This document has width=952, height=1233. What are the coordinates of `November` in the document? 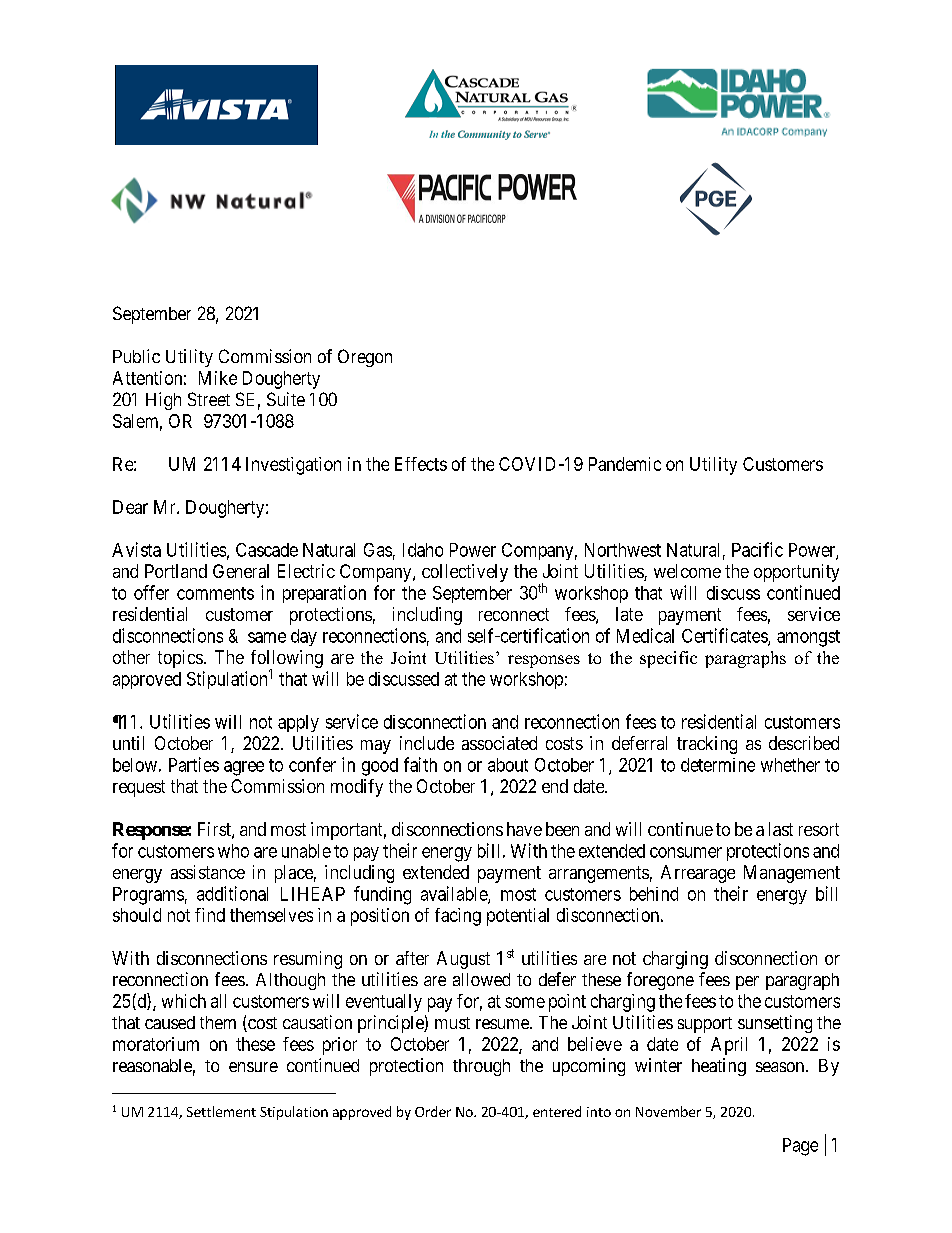 It's located at (668, 1111).
